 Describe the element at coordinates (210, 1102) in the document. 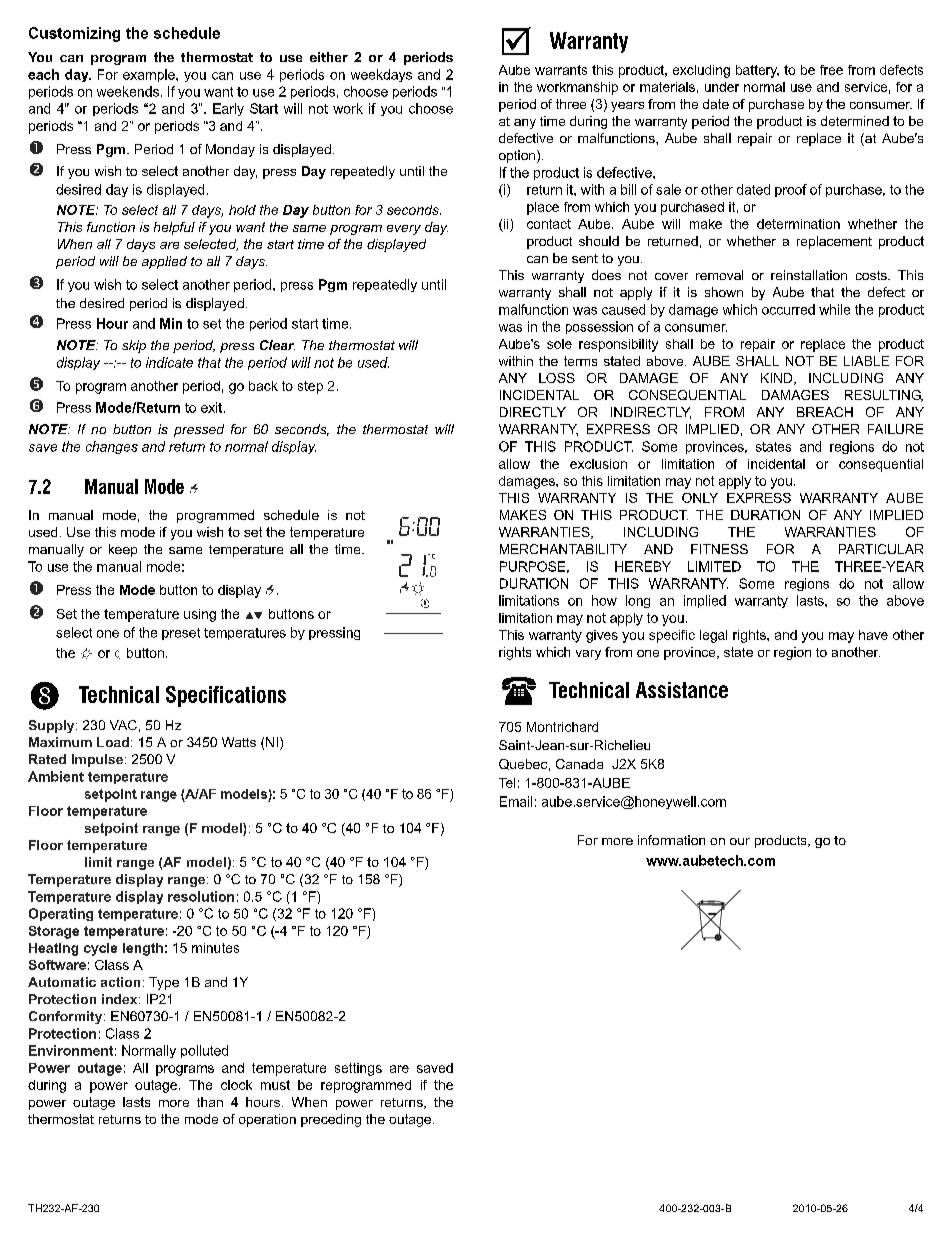

I see `than` at that location.
